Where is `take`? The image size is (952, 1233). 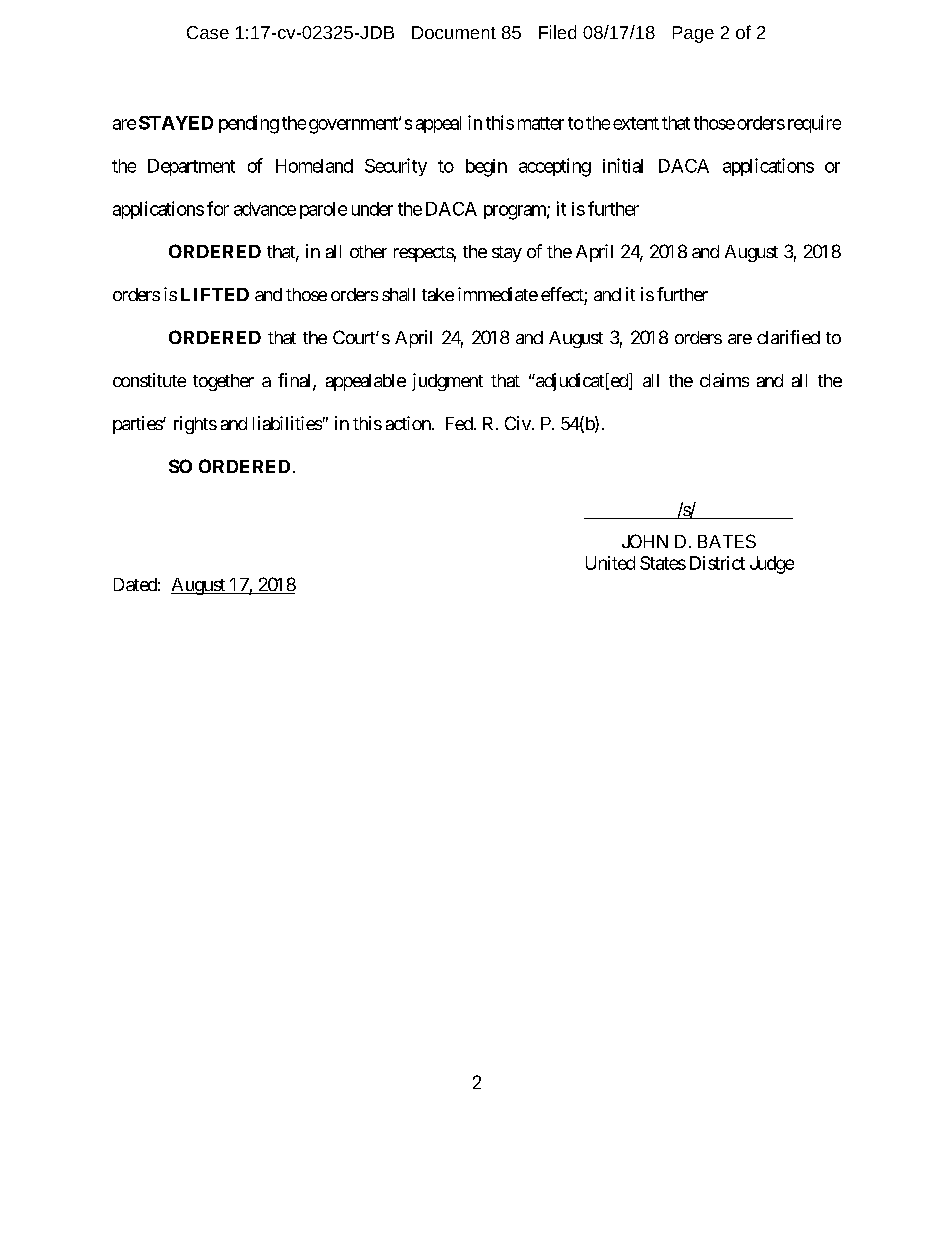
take is located at coordinates (438, 294).
